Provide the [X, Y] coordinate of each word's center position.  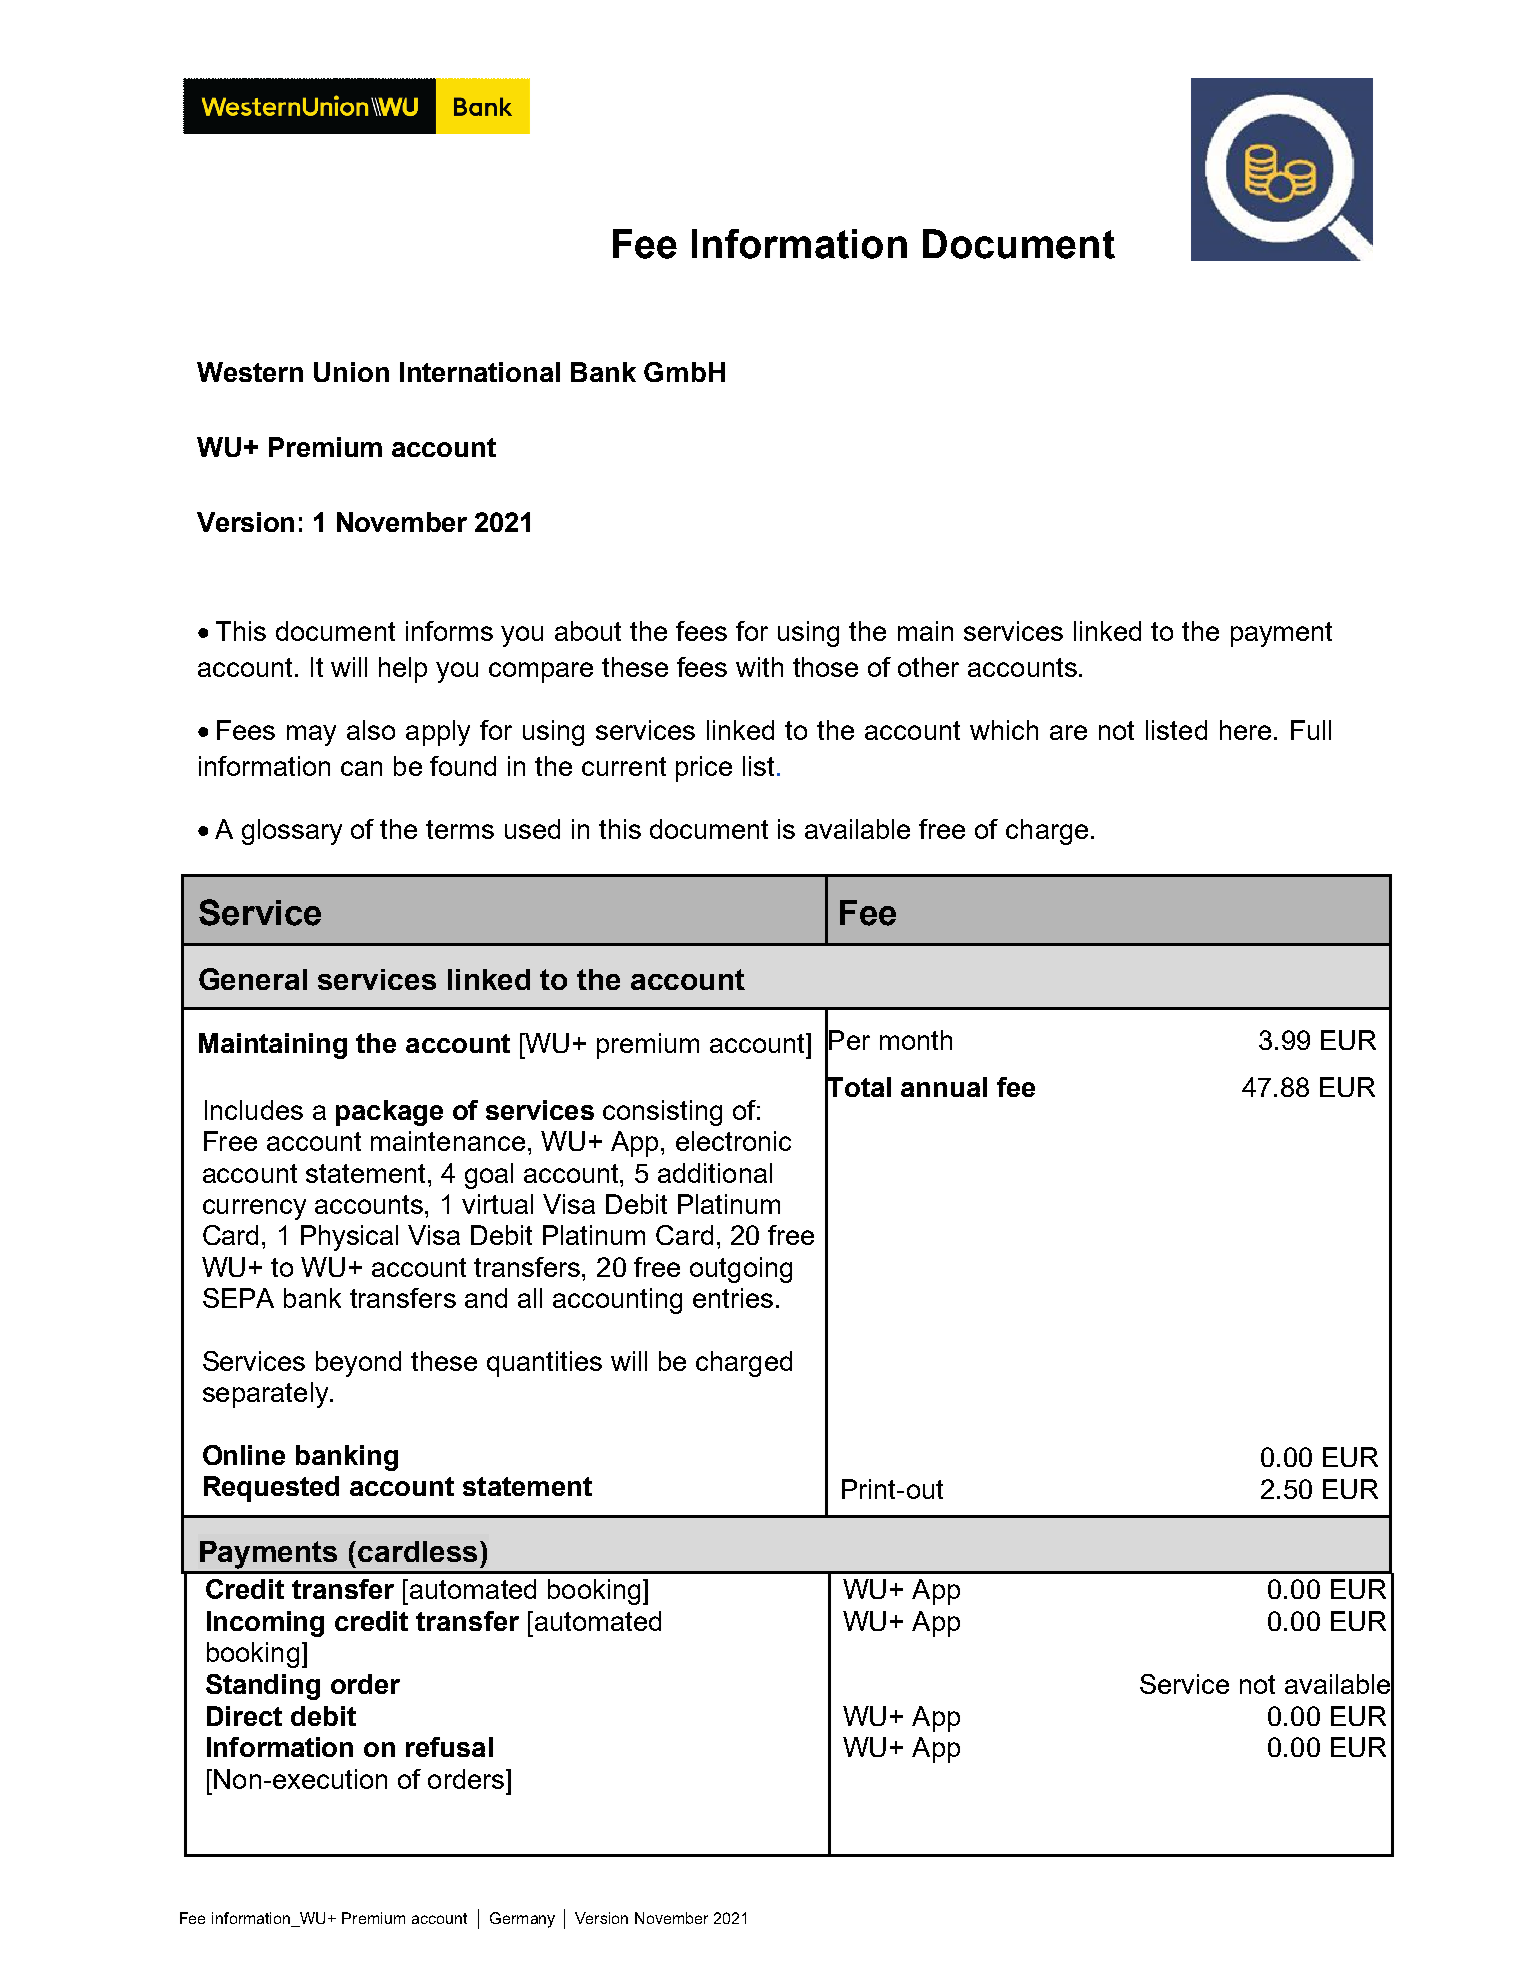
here [1245, 730]
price [704, 769]
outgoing [741, 1270]
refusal [449, 1747]
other [928, 667]
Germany [522, 1920]
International [480, 372]
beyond [358, 1364]
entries [733, 1298]
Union [351, 372]
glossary [292, 832]
